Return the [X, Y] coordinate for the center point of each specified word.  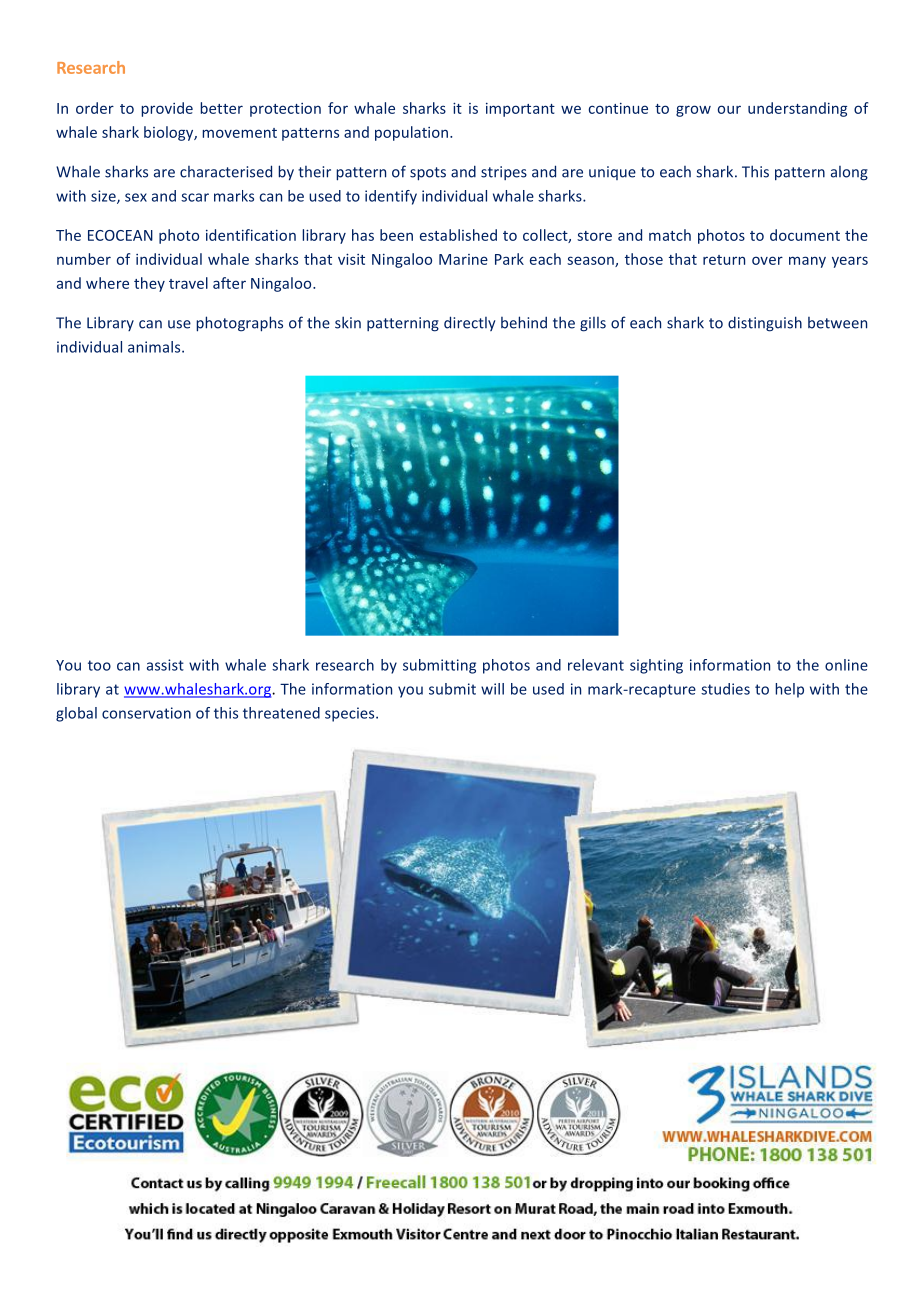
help [789, 690]
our [729, 109]
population [413, 133]
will [492, 689]
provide [167, 109]
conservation [146, 713]
